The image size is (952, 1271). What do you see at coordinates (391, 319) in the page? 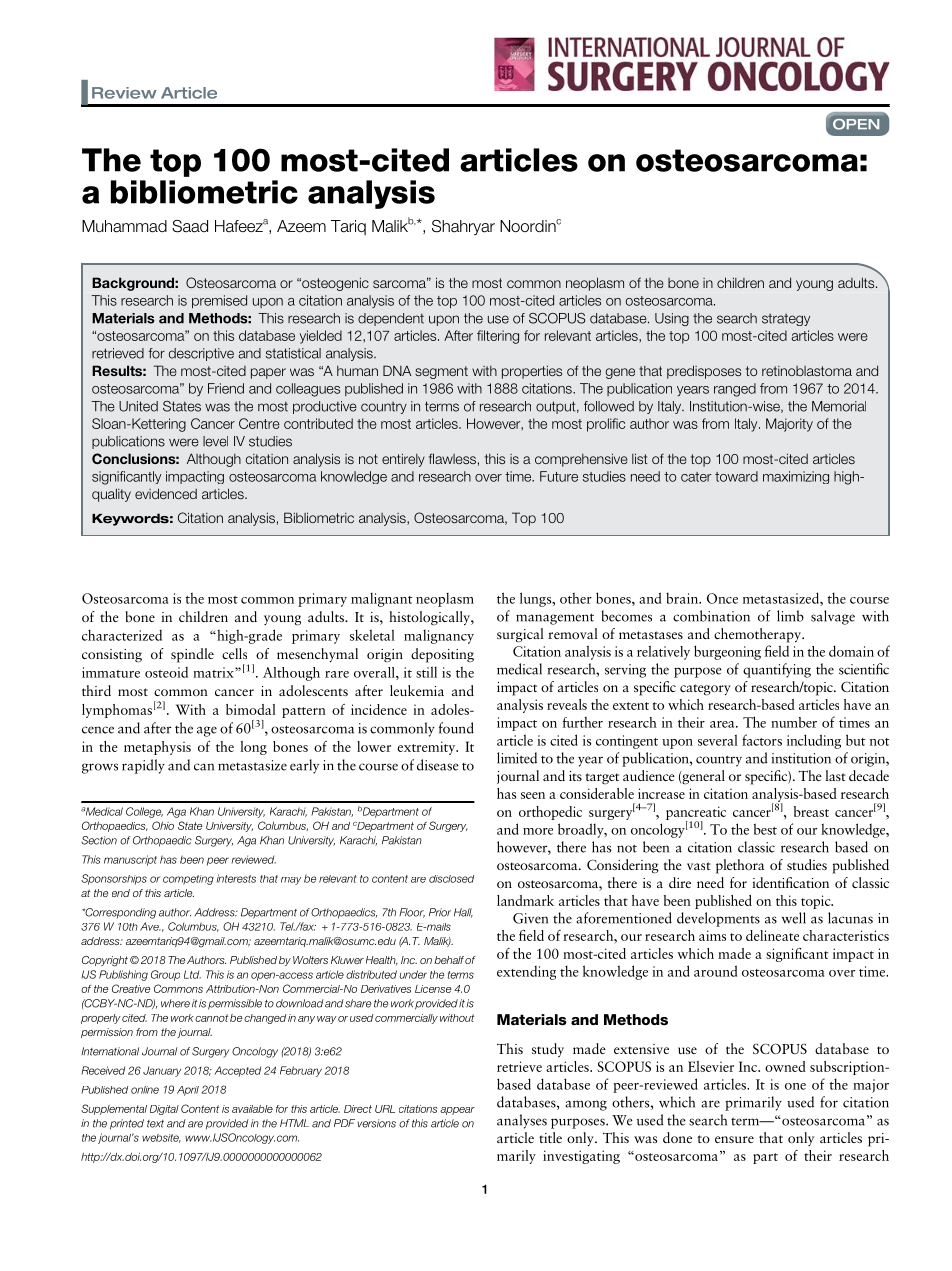
I see `dependent` at bounding box center [391, 319].
